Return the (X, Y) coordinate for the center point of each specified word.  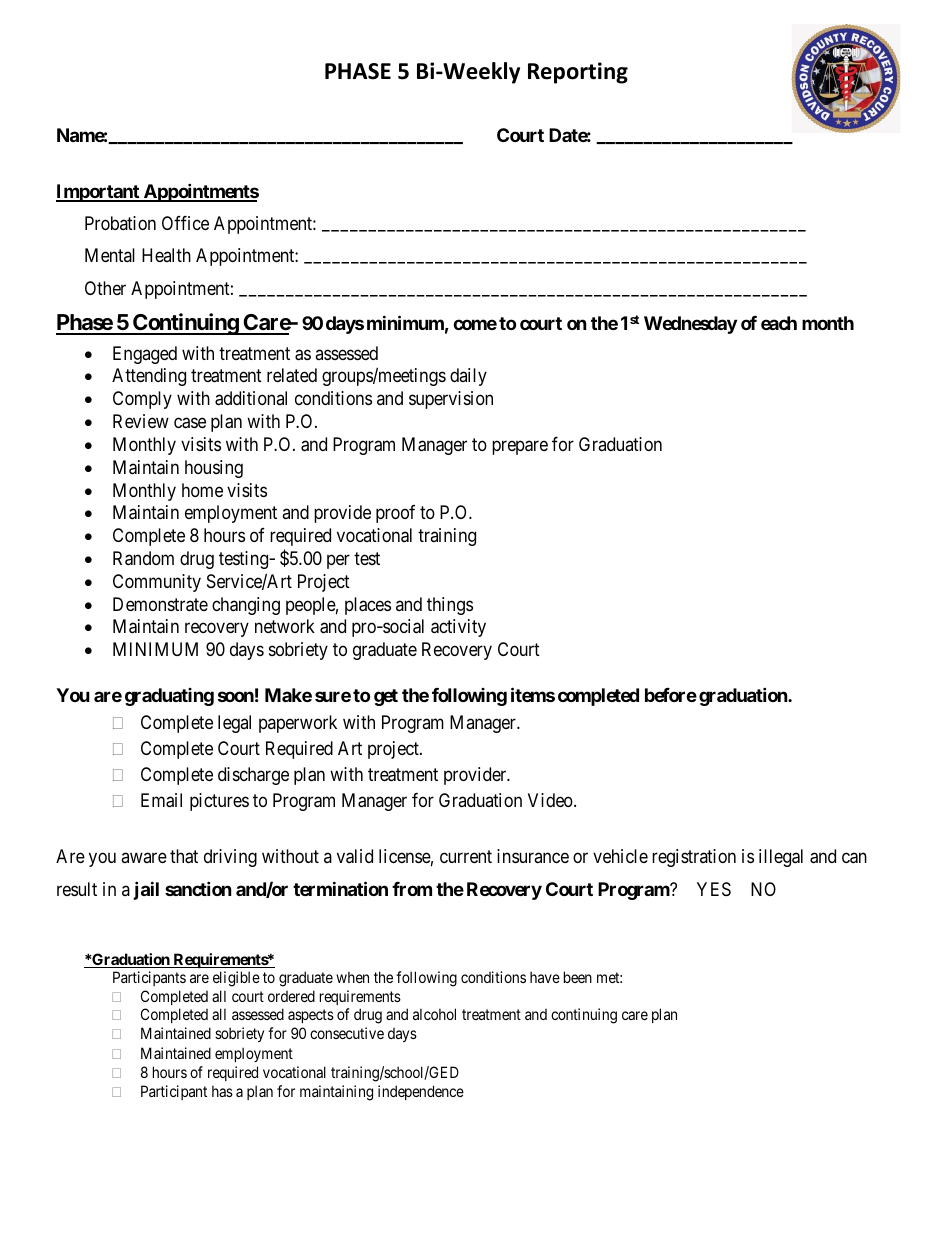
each (779, 323)
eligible (236, 979)
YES (714, 889)
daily (468, 377)
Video (551, 800)
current (466, 857)
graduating (169, 697)
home (202, 490)
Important (99, 193)
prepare (520, 447)
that (184, 856)
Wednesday (690, 325)
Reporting (578, 73)
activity (458, 628)
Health (166, 255)
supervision (451, 400)
